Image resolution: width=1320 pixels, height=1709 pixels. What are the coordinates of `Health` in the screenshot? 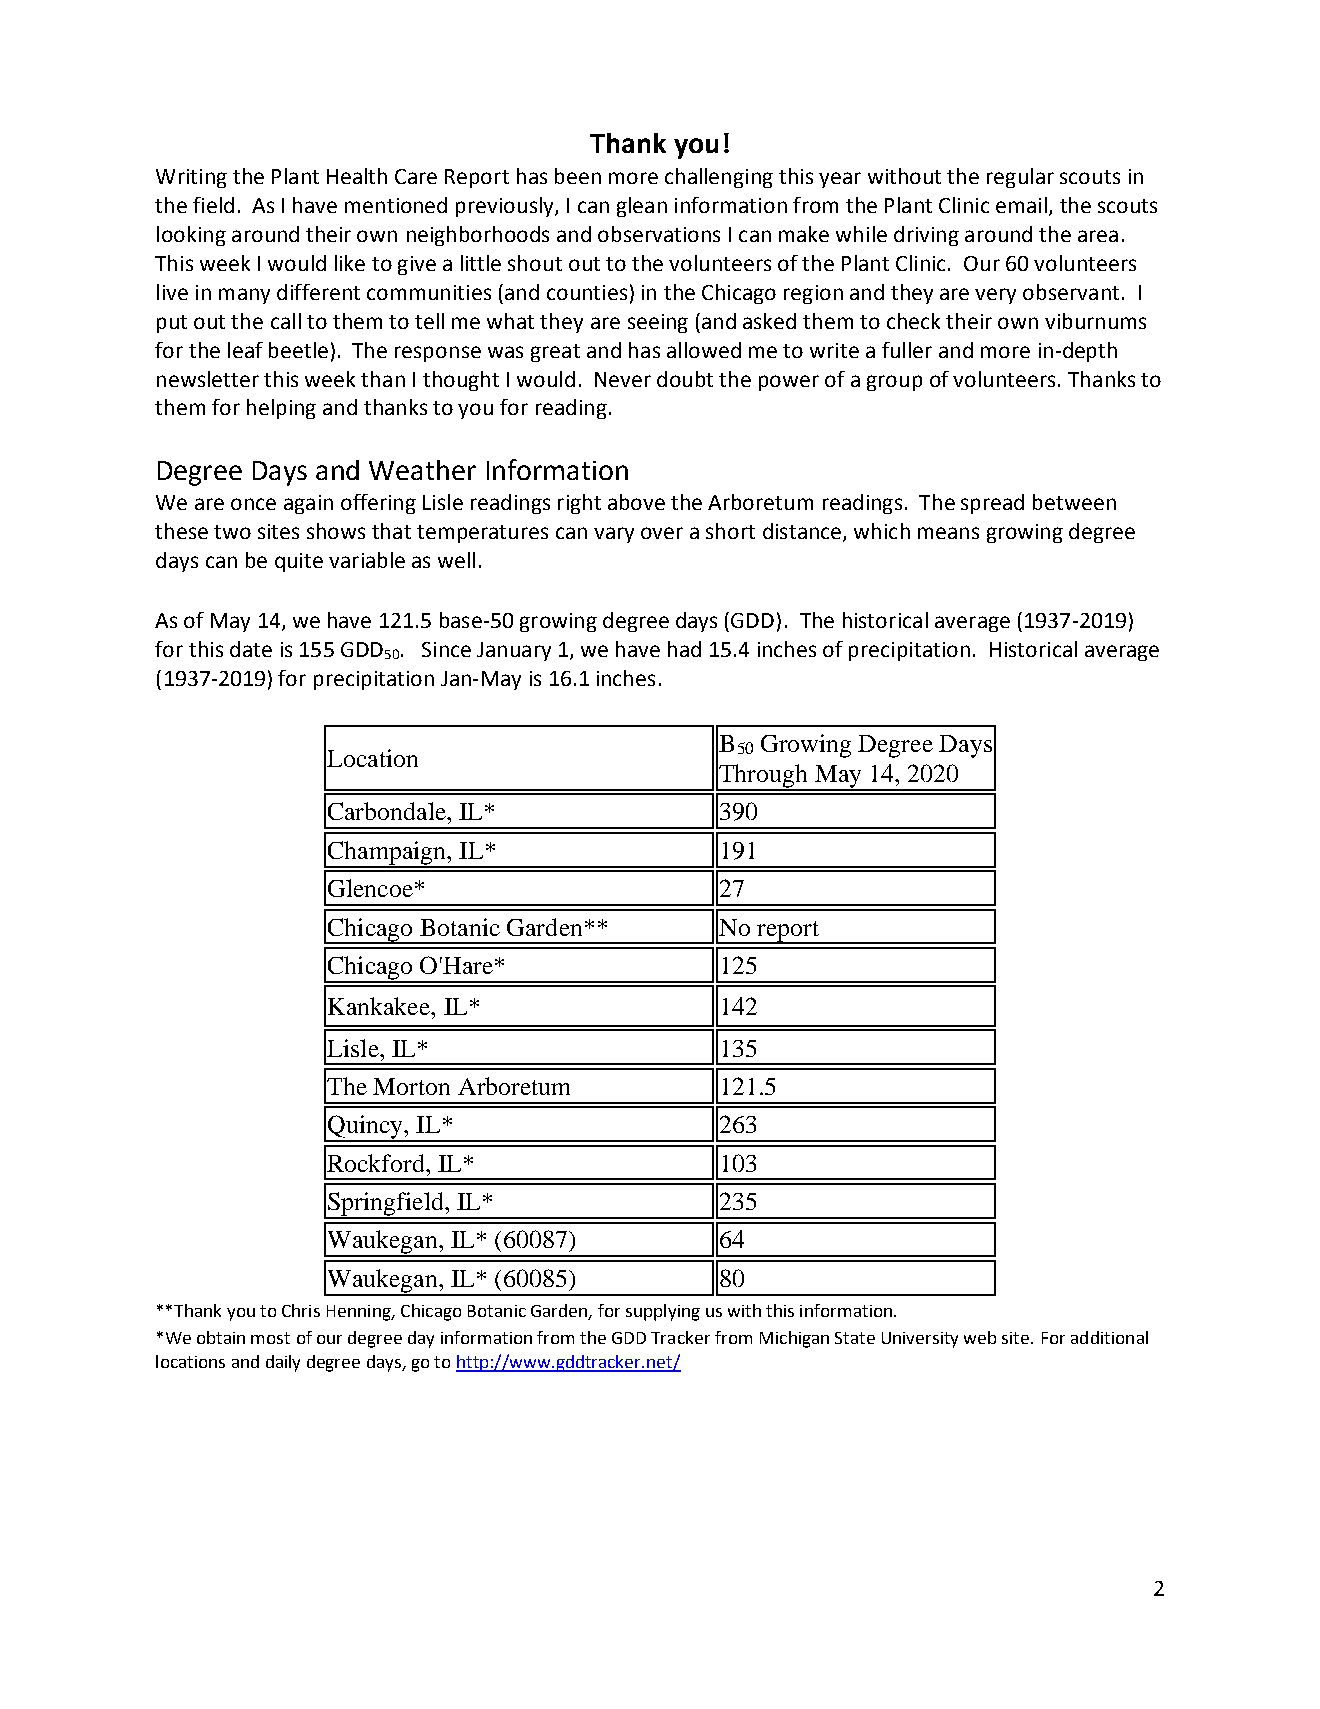 It's located at (357, 176).
